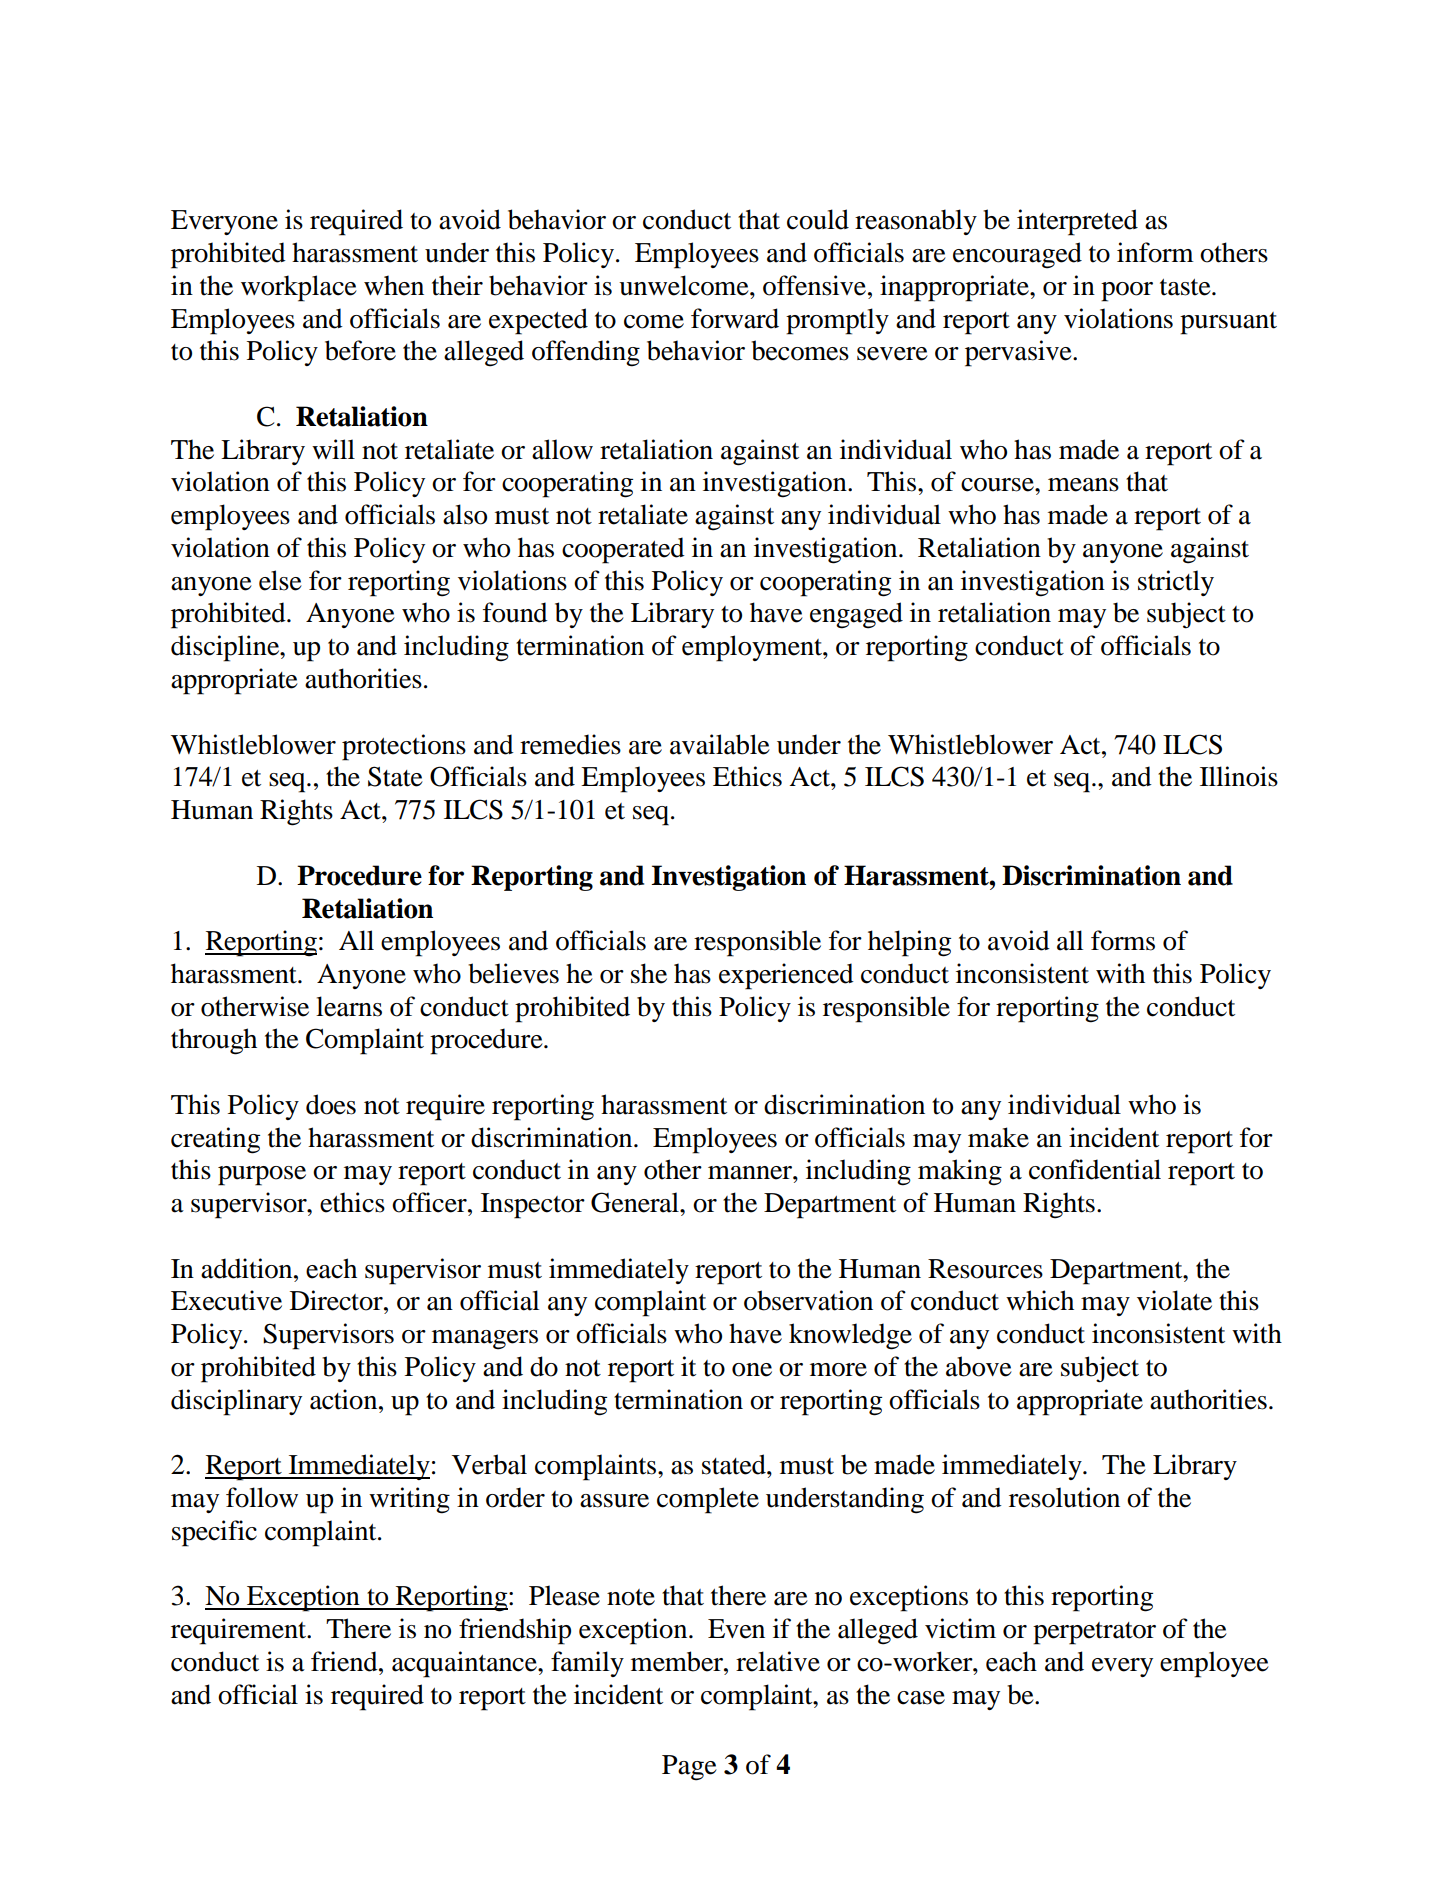 This screenshot has width=1453, height=1880. What do you see at coordinates (753, 648) in the screenshot?
I see `employment` at bounding box center [753, 648].
